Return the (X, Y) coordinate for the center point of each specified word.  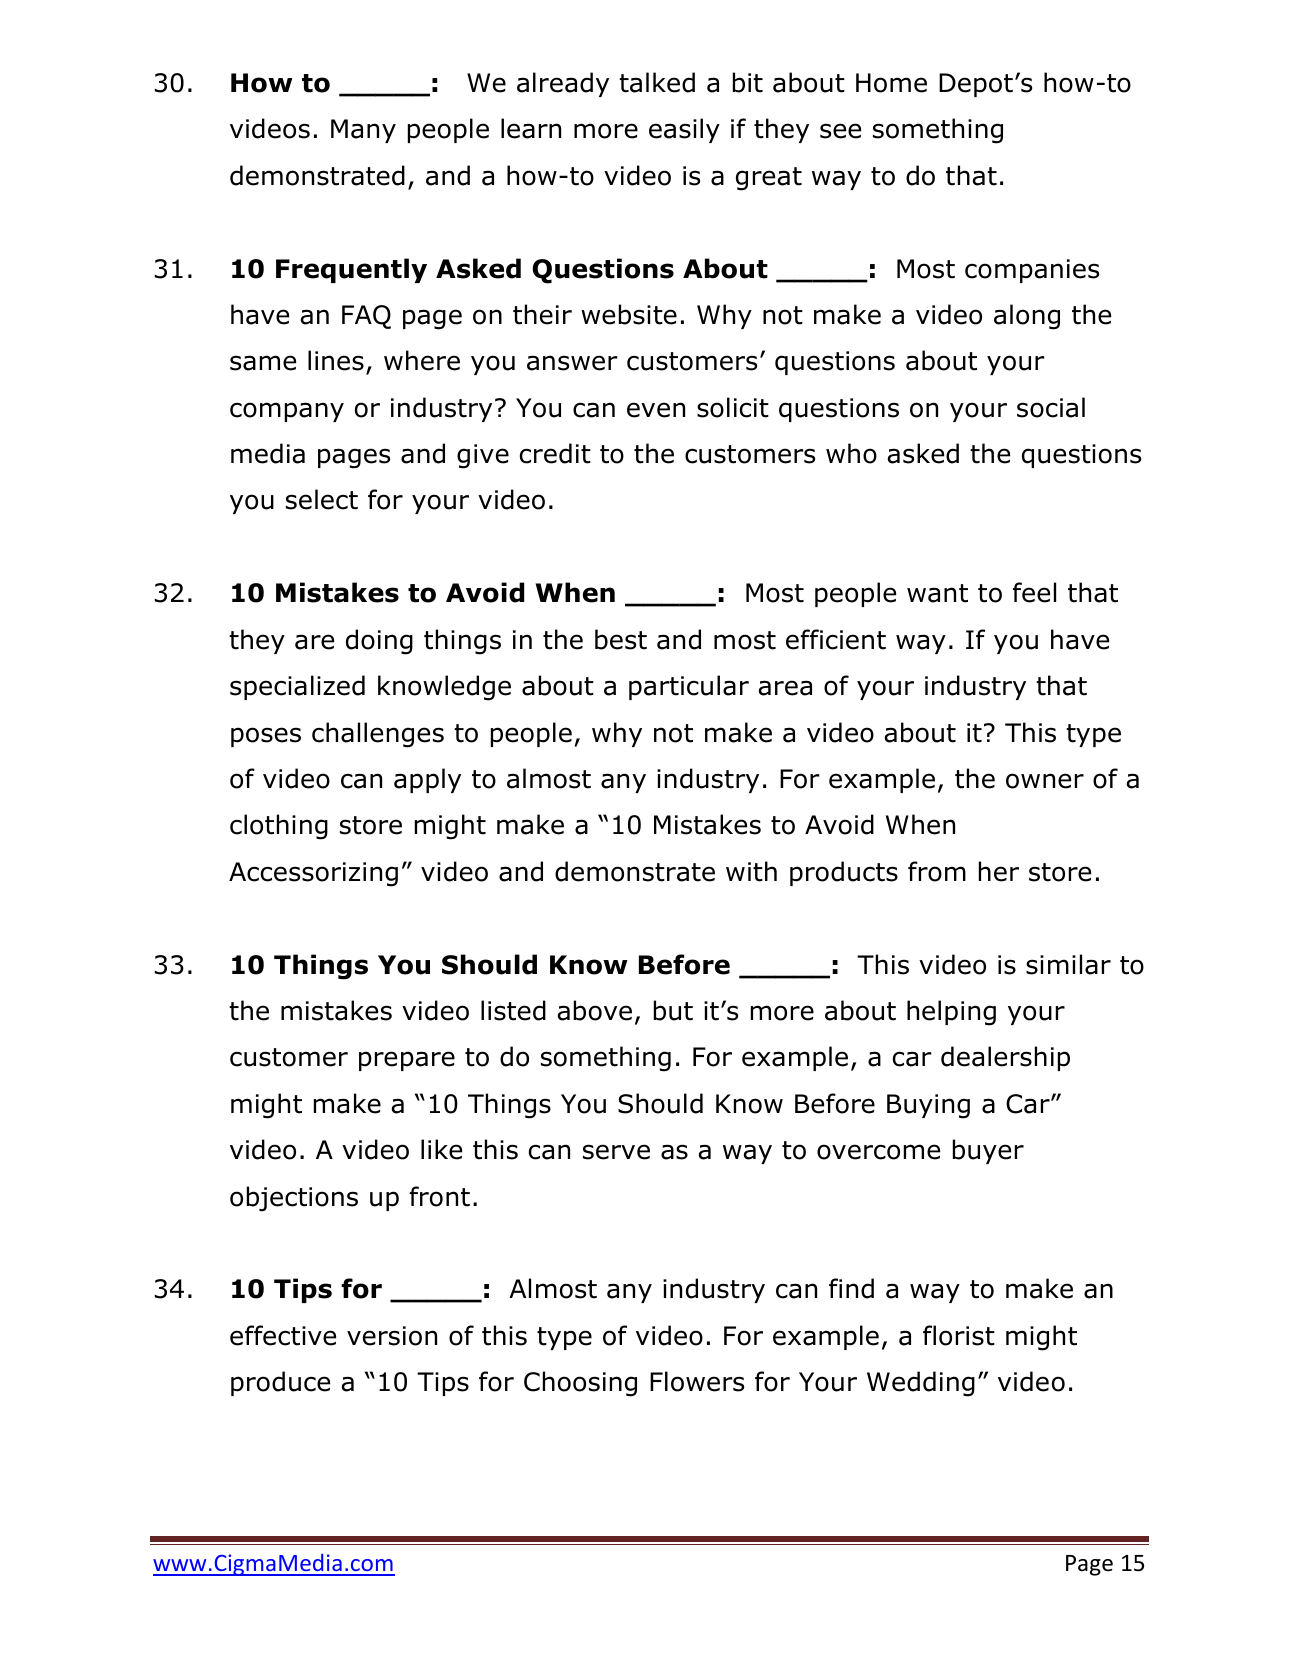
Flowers (697, 1381)
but (673, 1010)
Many (363, 131)
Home (891, 83)
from (937, 871)
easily (684, 130)
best (621, 639)
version (392, 1336)
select (322, 499)
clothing (279, 827)
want (937, 593)
